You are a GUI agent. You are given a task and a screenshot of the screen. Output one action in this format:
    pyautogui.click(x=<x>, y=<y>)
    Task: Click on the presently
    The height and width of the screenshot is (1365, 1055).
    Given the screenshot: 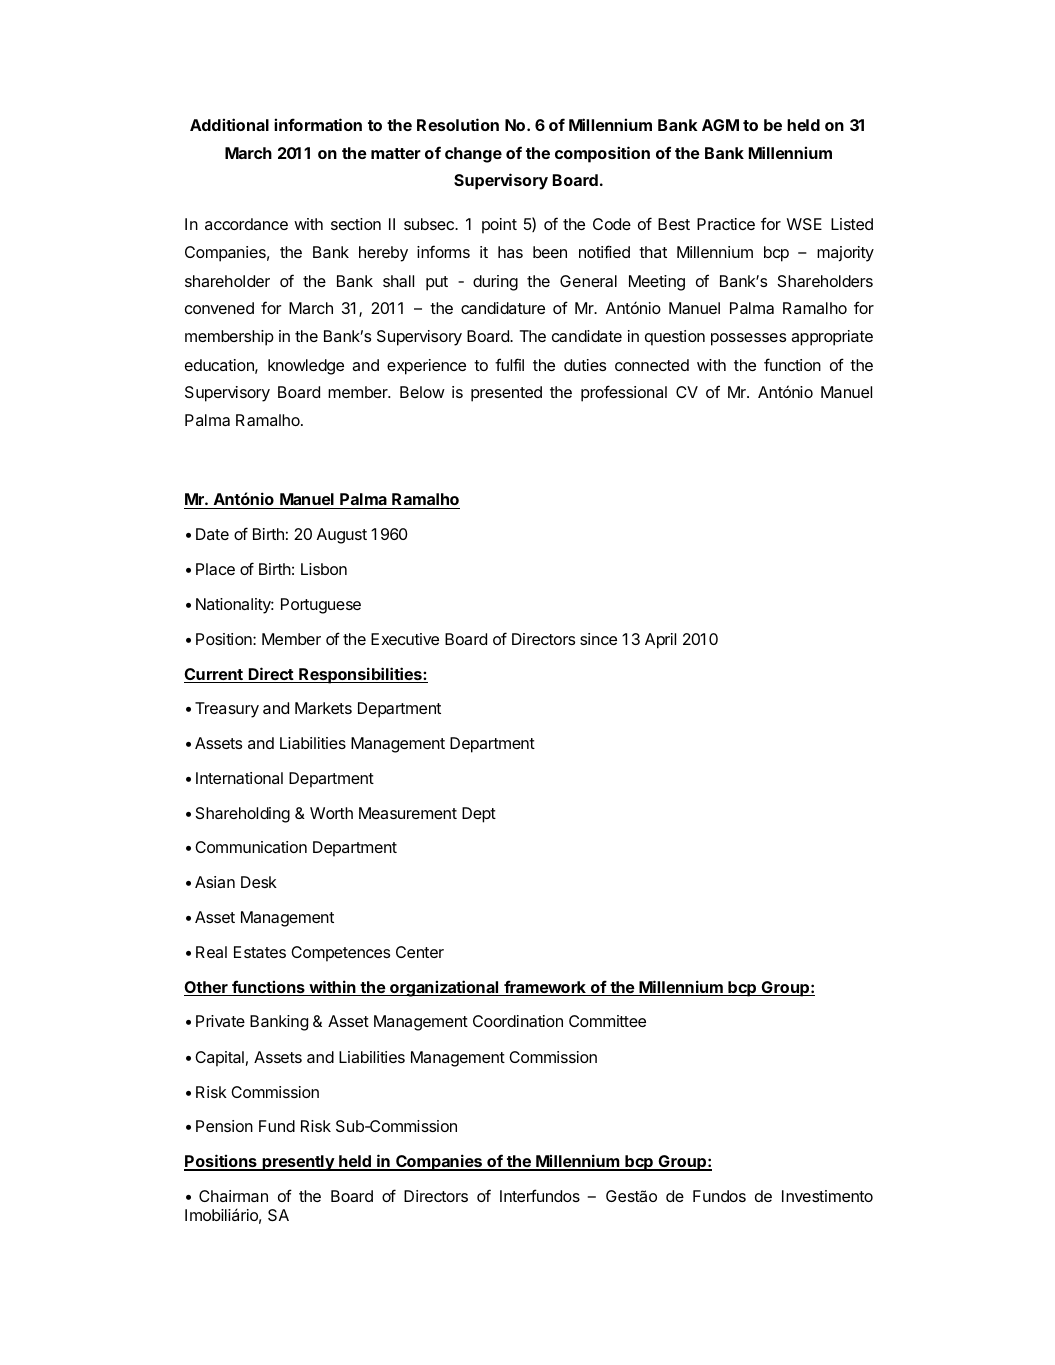 What is the action you would take?
    pyautogui.click(x=298, y=1163)
